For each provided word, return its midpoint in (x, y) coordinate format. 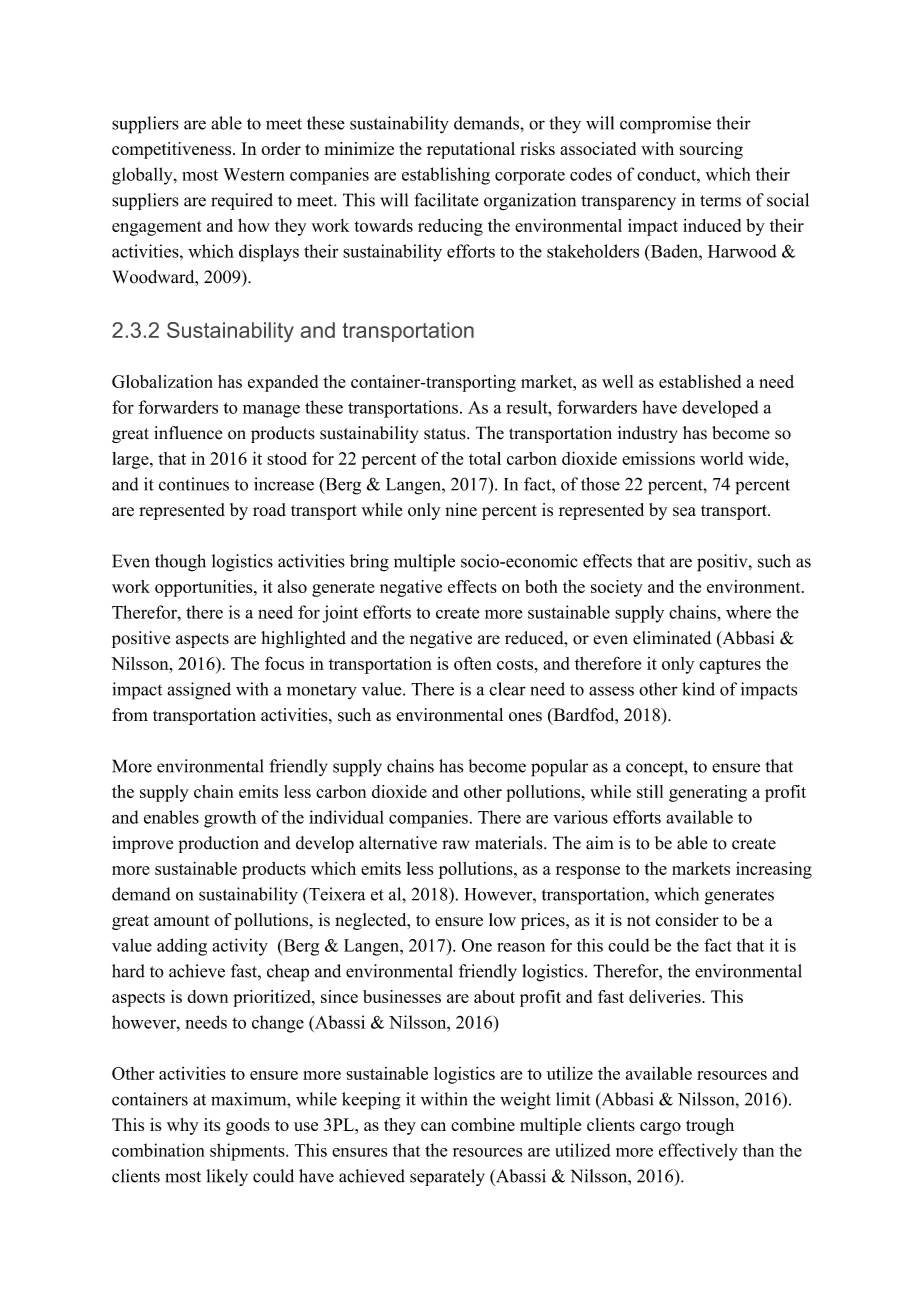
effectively (698, 1152)
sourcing (711, 150)
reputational (471, 150)
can (433, 1126)
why (183, 1126)
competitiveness (171, 150)
